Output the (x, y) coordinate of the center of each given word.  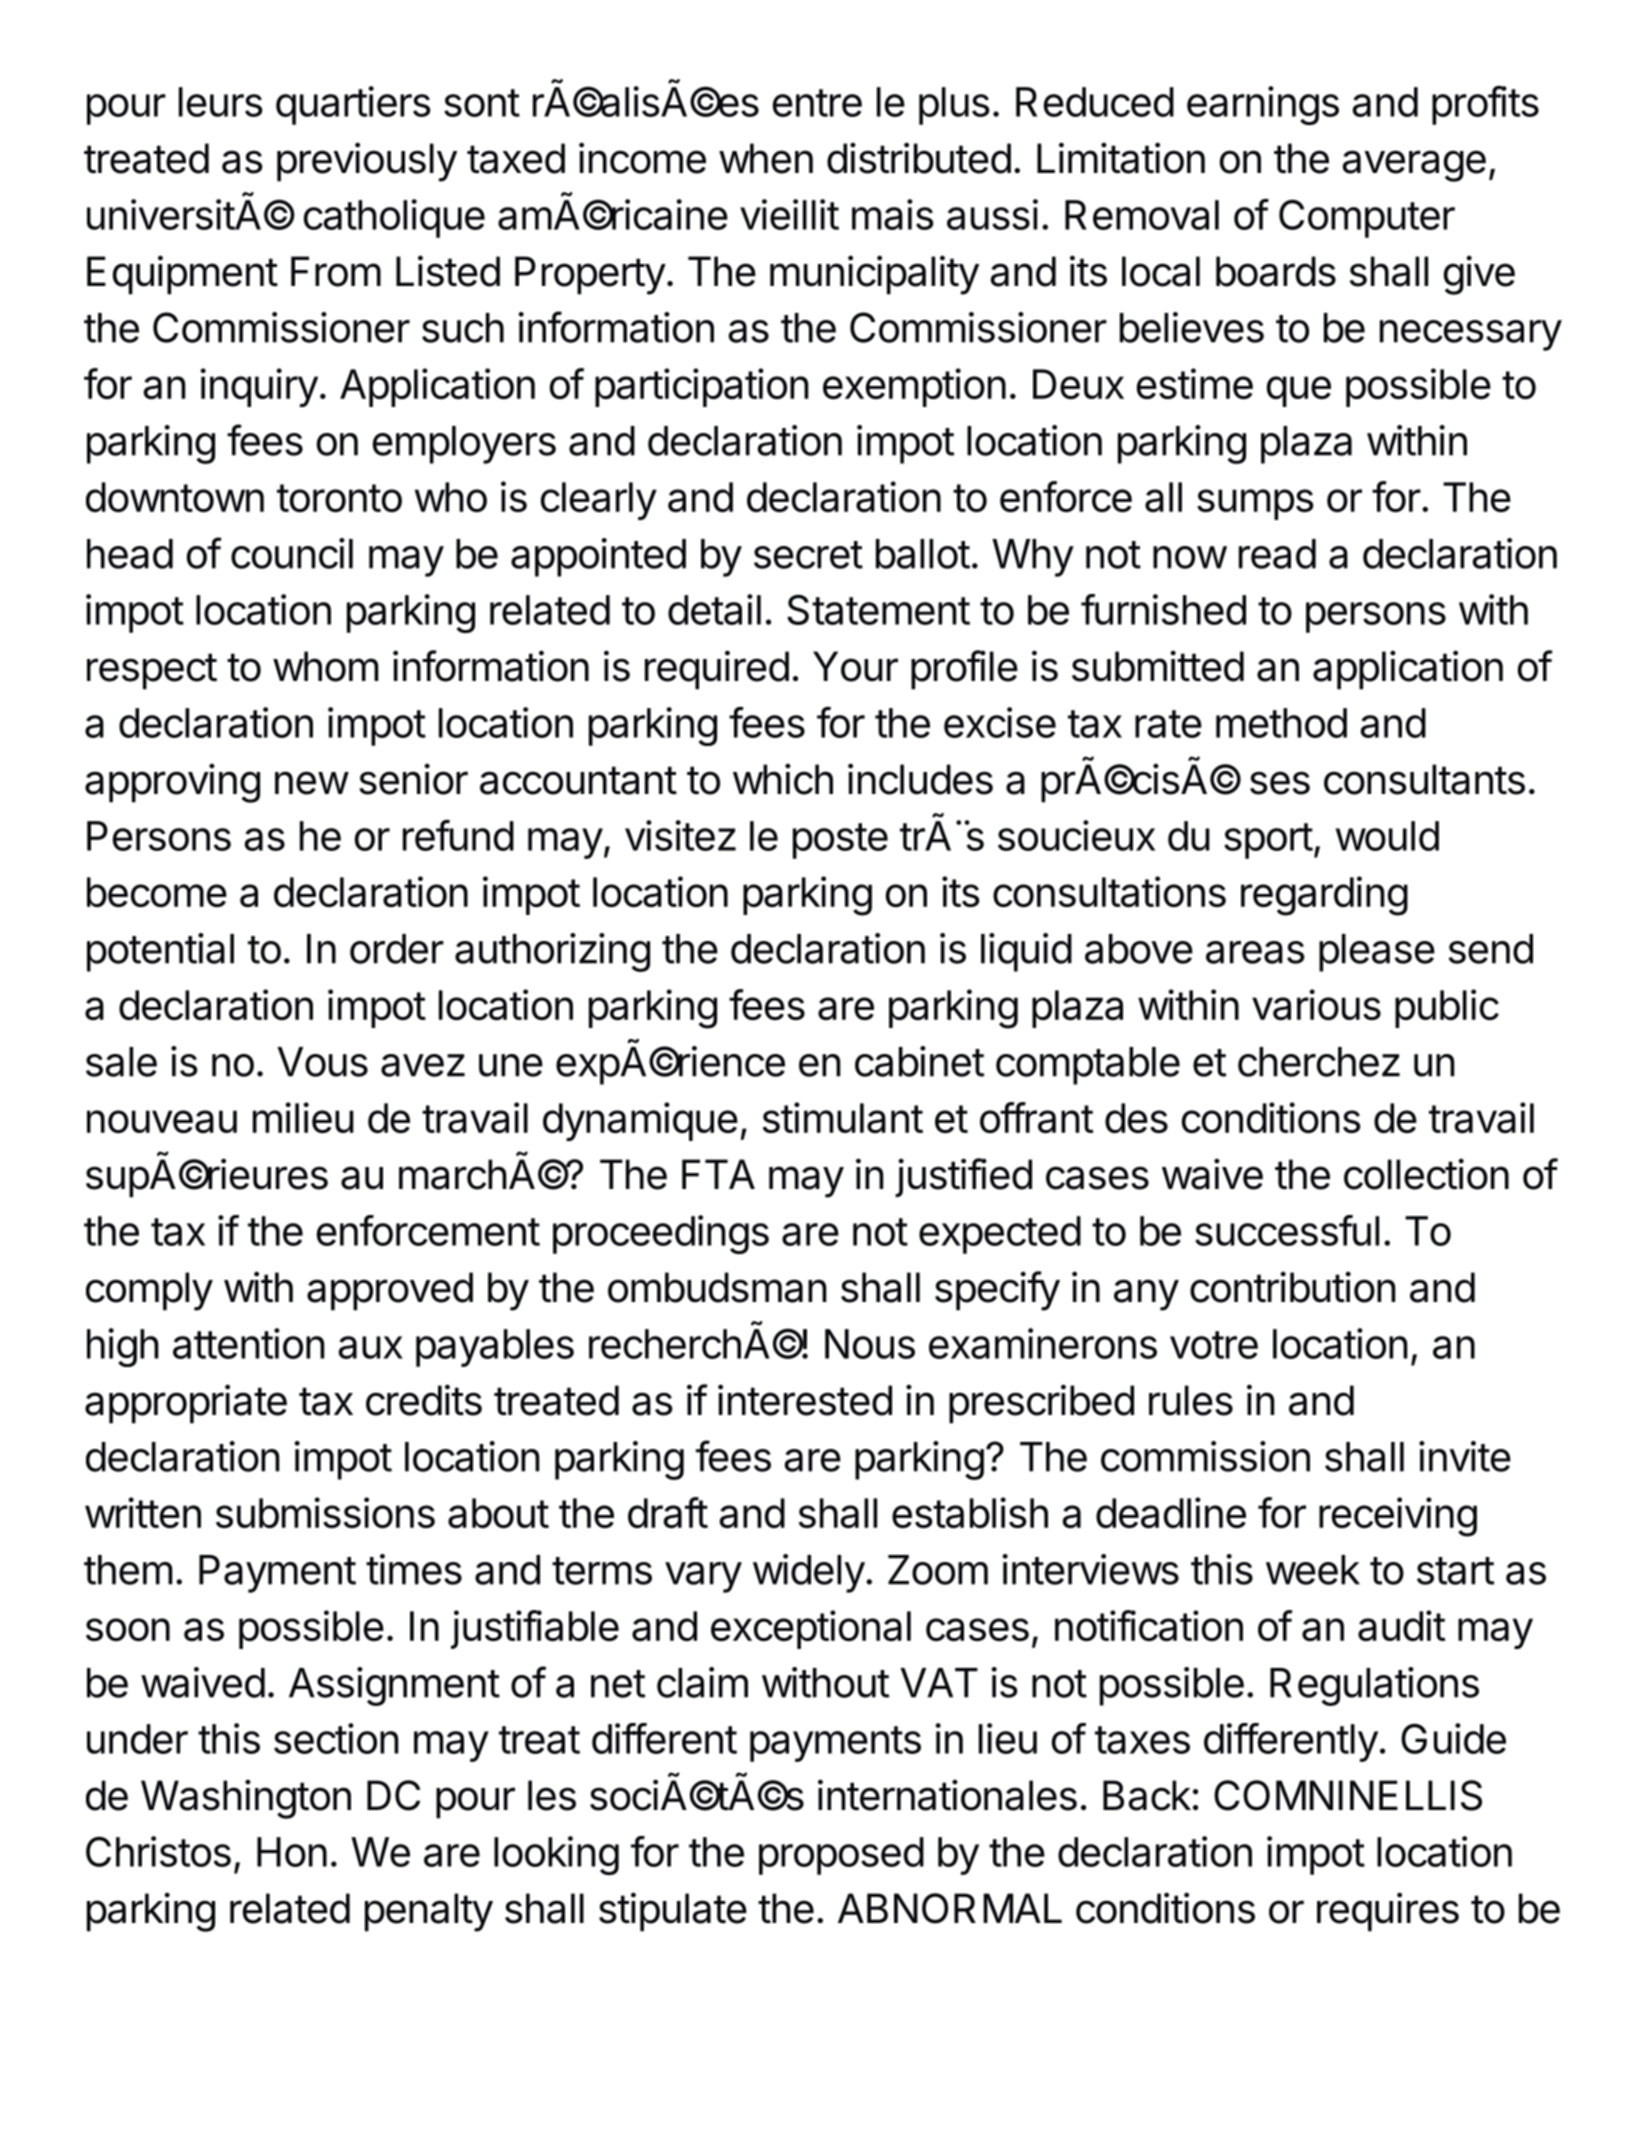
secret (808, 555)
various (1316, 1005)
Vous (322, 1062)
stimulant (843, 1118)
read (1277, 554)
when (766, 158)
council (292, 553)
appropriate (186, 1404)
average (1414, 166)
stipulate (673, 1912)
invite (1465, 1456)
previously (367, 162)
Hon (292, 1852)
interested (805, 1400)
